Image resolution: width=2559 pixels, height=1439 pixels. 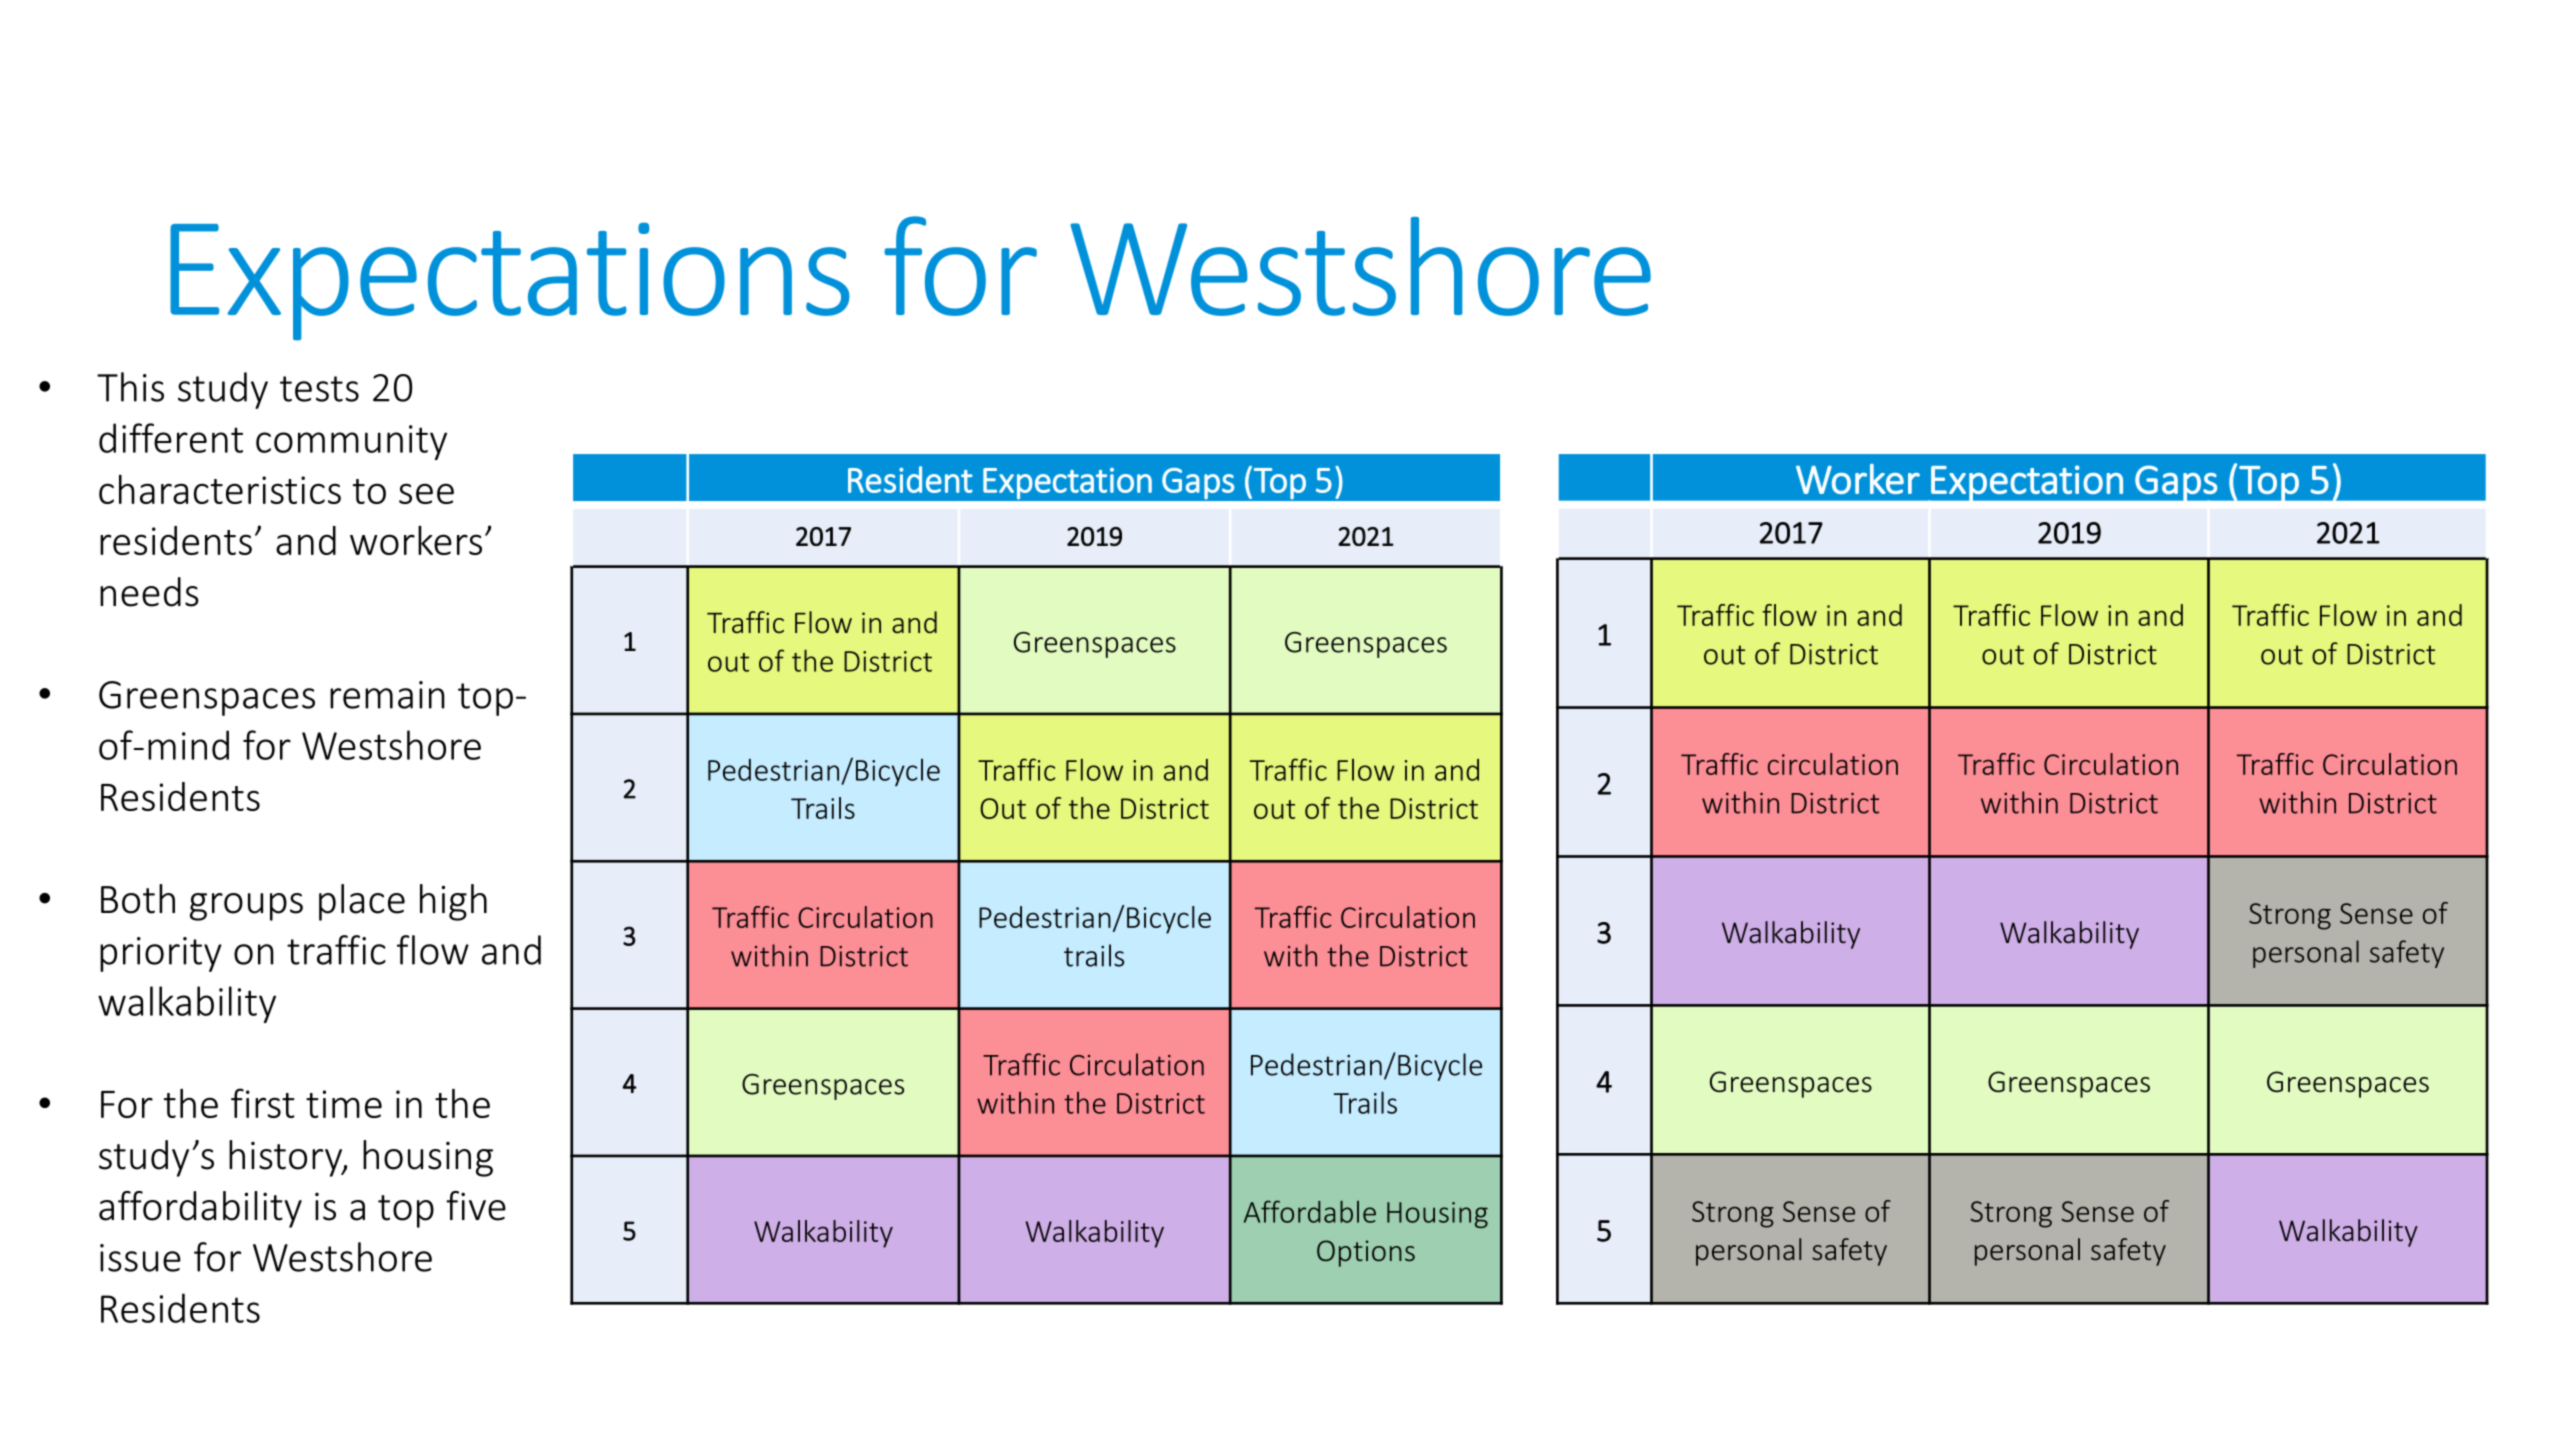 I want to click on five, so click(x=476, y=1206).
